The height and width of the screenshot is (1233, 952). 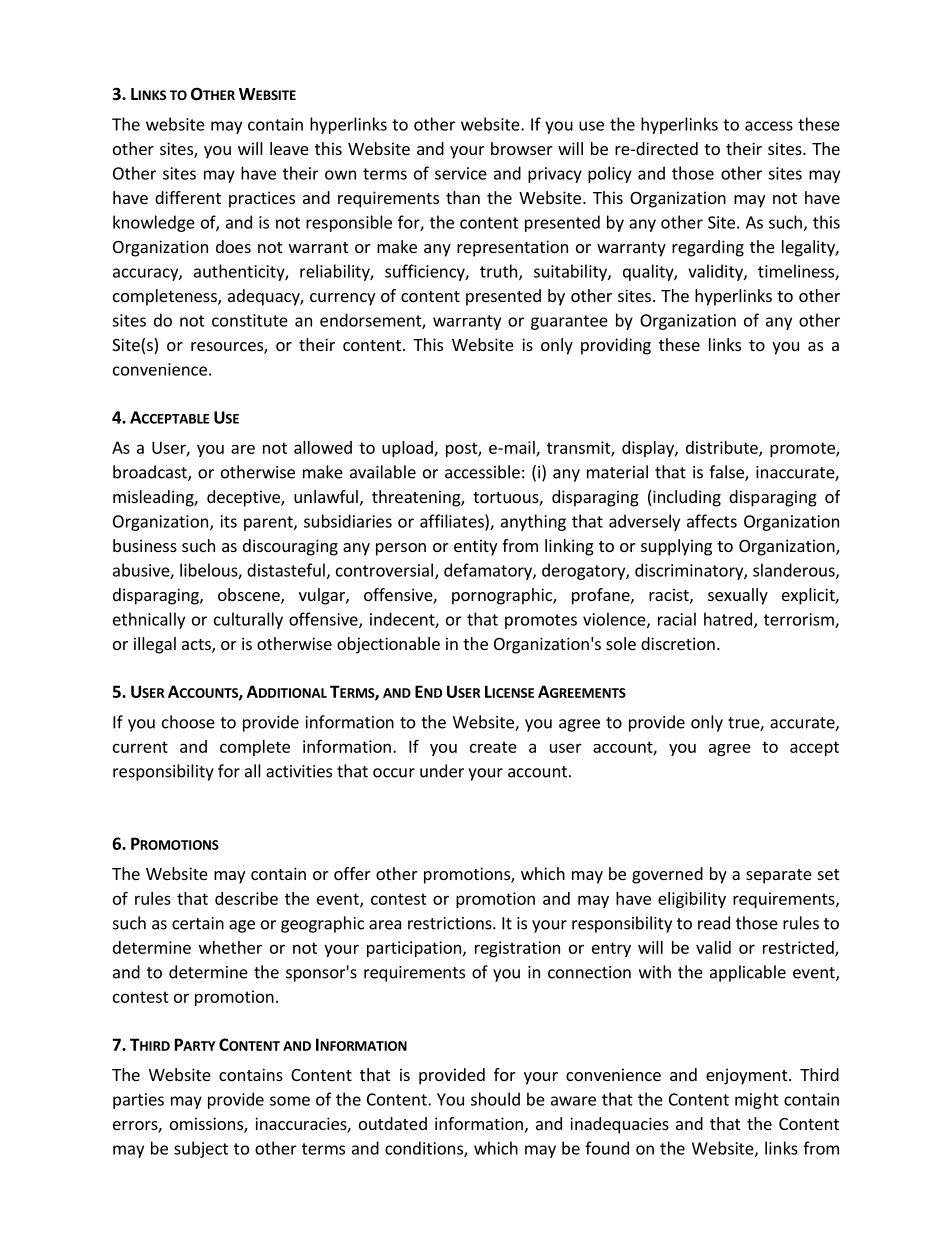 I want to click on service, so click(x=461, y=173).
